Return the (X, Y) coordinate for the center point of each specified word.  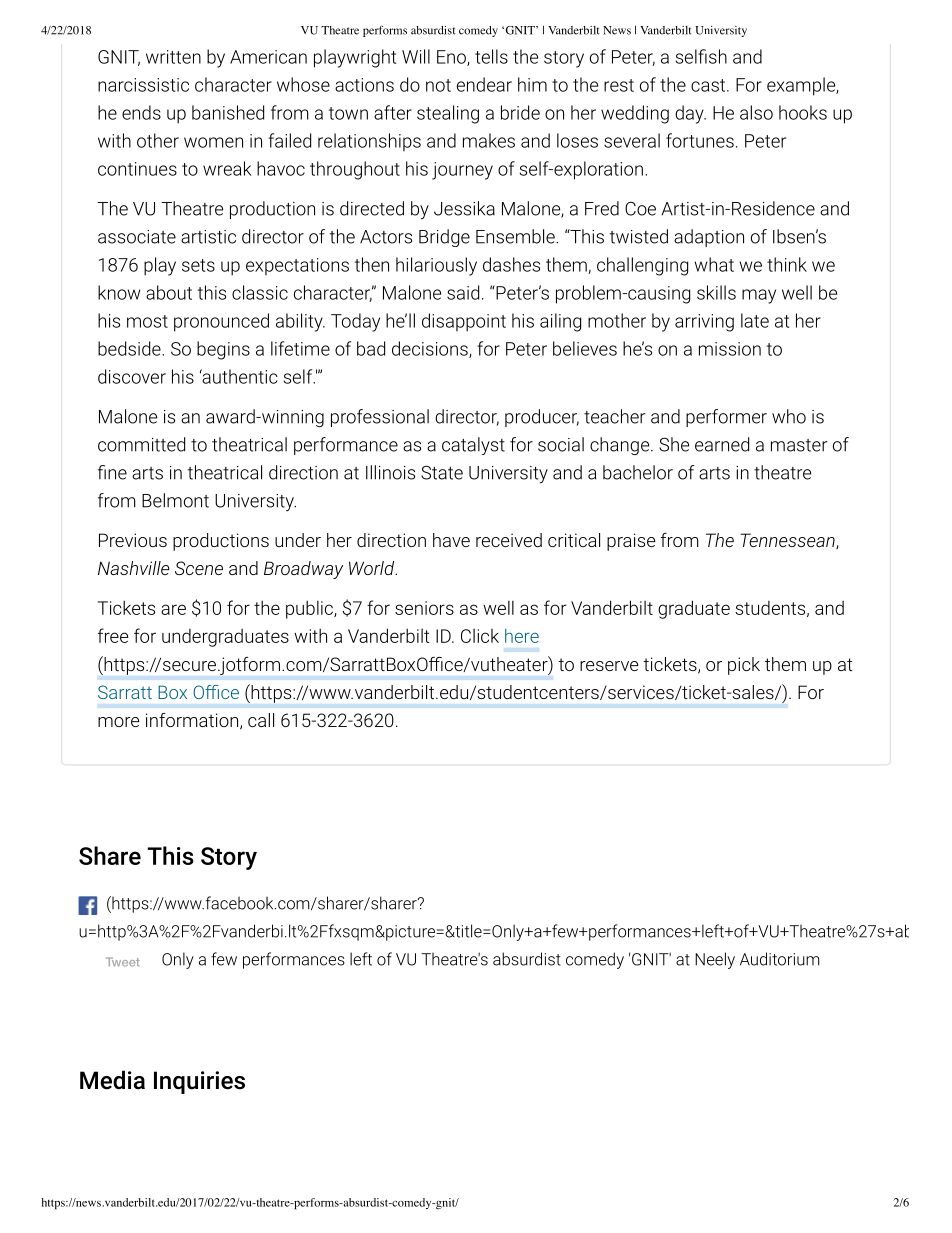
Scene (199, 568)
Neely (715, 960)
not (438, 85)
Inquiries (199, 1082)
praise (631, 542)
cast (709, 85)
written (173, 57)
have (451, 540)
